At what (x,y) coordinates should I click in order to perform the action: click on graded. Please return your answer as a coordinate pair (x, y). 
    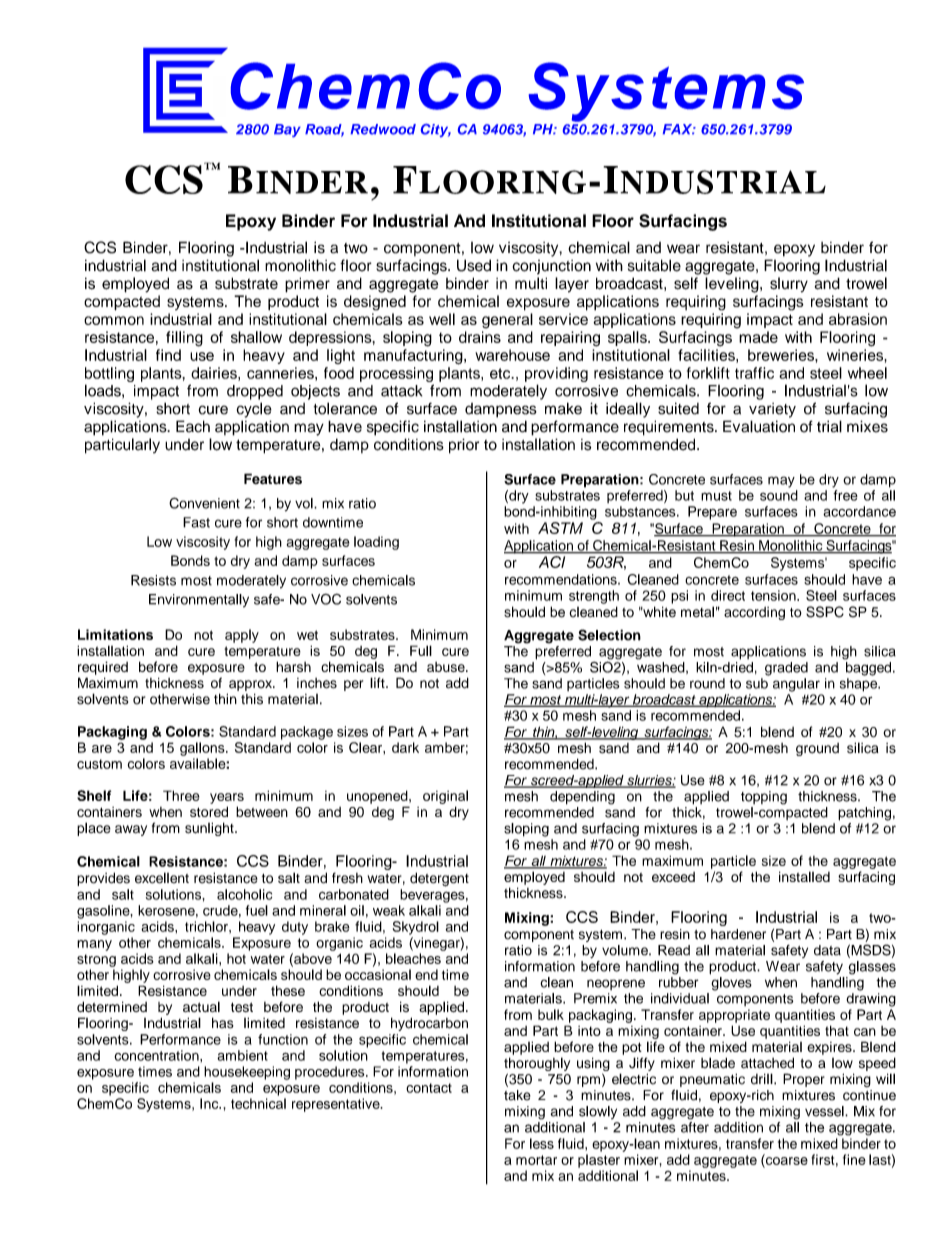
    Looking at the image, I should click on (786, 669).
